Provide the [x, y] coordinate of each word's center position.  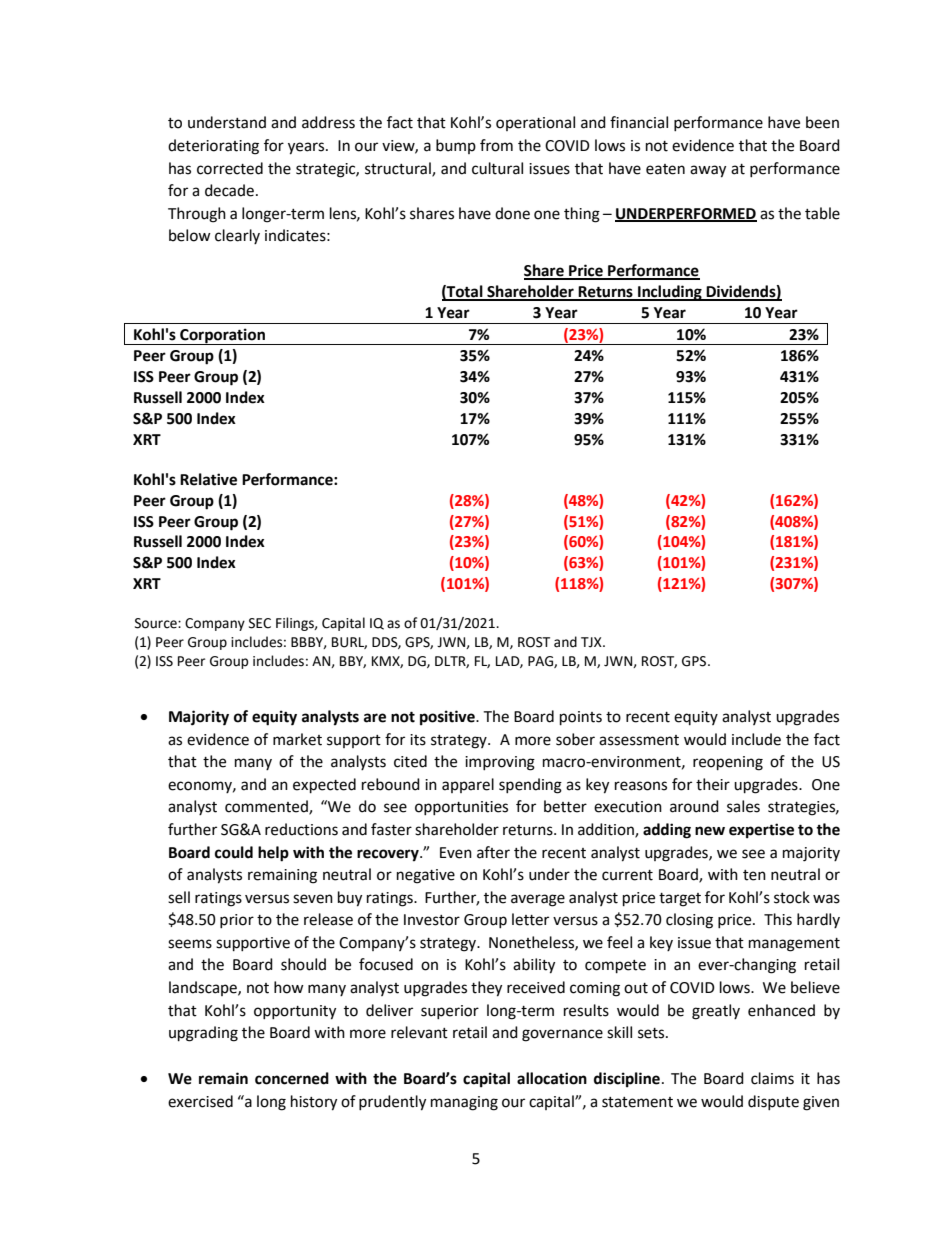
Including [670, 293]
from [496, 145]
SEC [260, 623]
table [822, 213]
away [708, 171]
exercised [200, 1101]
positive [448, 718]
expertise [761, 831]
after [493, 852]
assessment [639, 740]
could [234, 852]
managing [464, 1103]
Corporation [222, 336]
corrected [230, 168]
